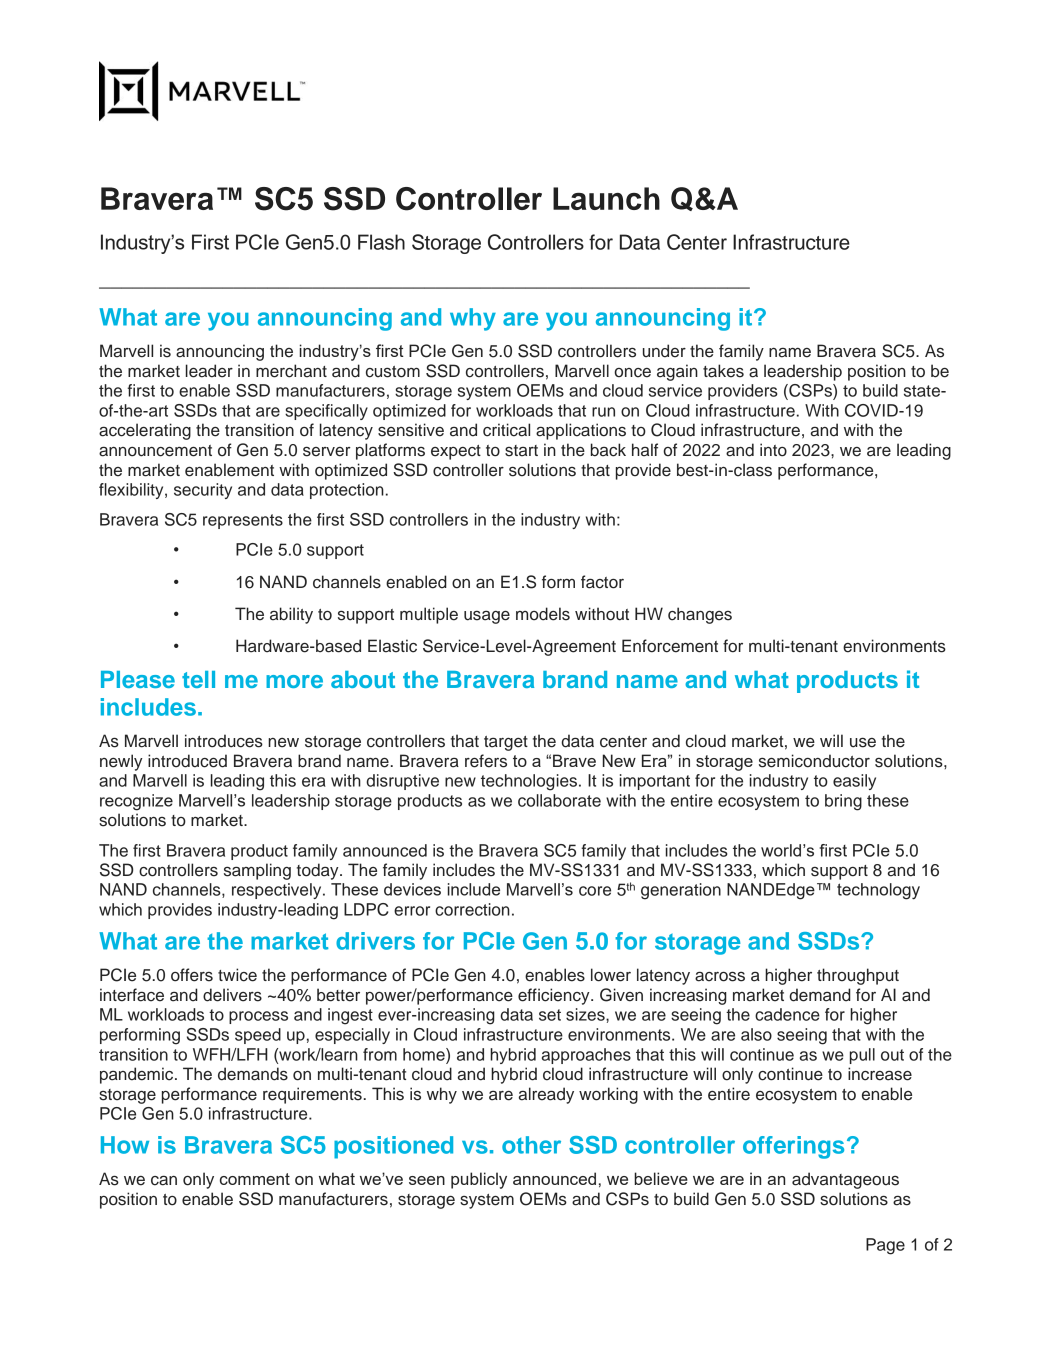 The width and height of the image is (1052, 1362). I want to click on comment, so click(255, 1179).
